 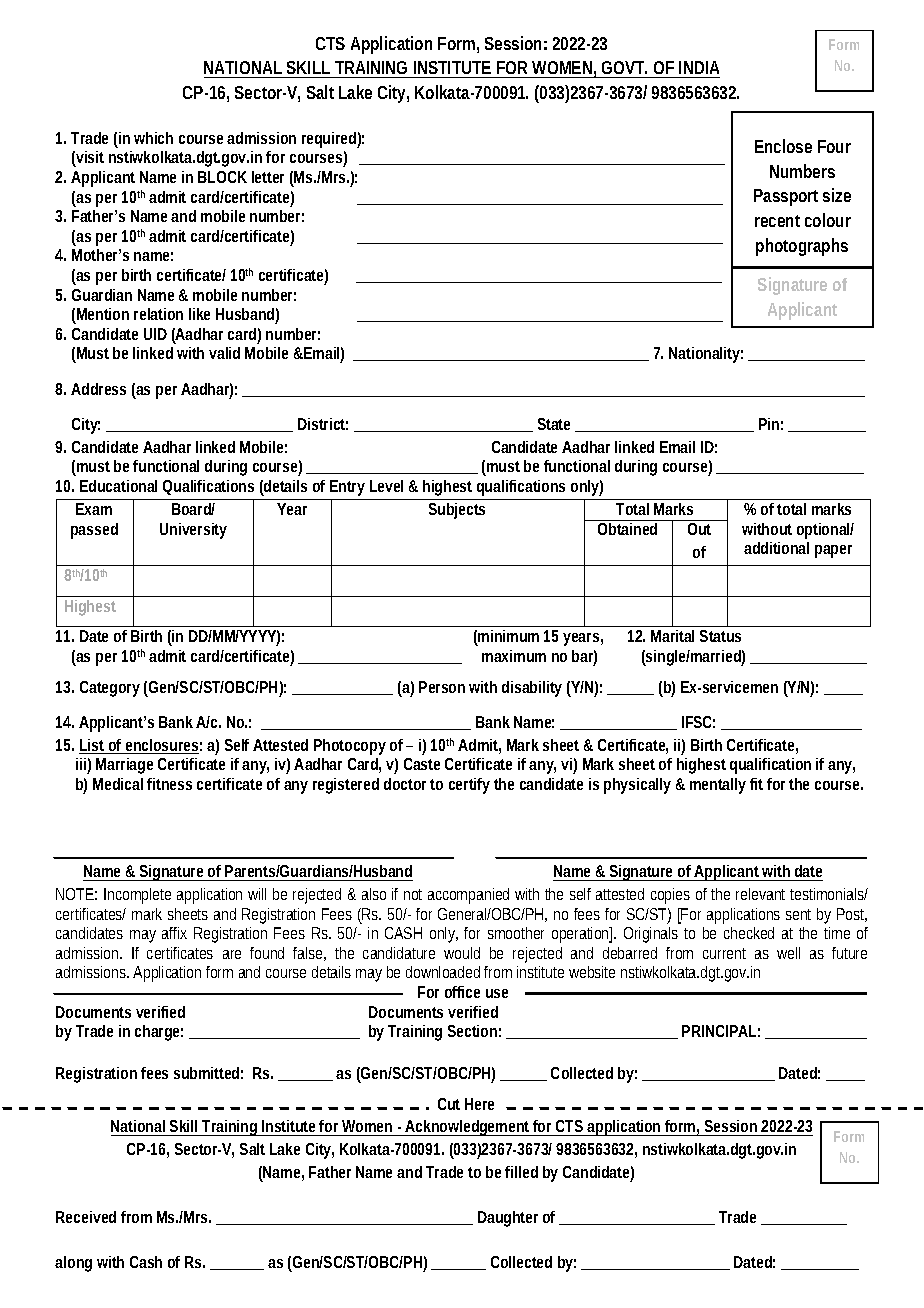 What do you see at coordinates (155, 334) in the screenshot?
I see `UID` at bounding box center [155, 334].
